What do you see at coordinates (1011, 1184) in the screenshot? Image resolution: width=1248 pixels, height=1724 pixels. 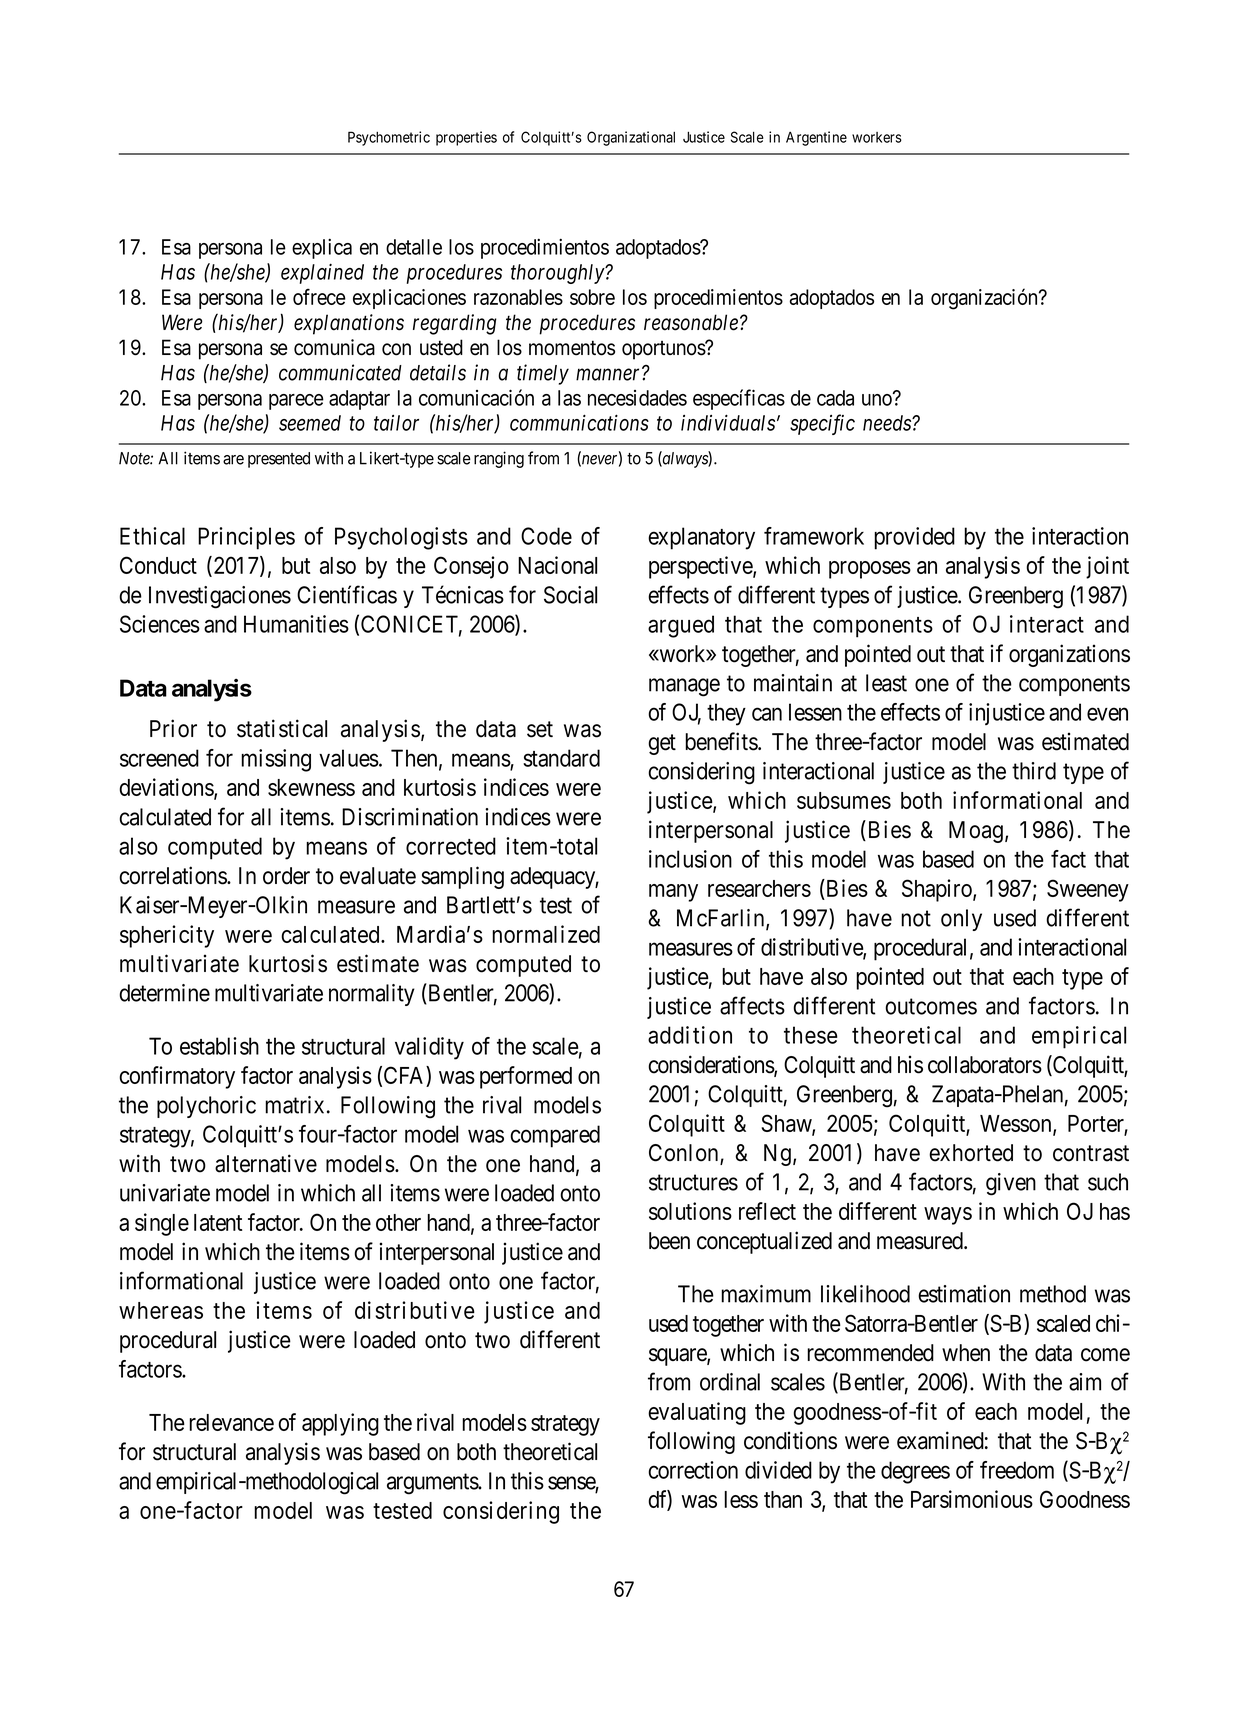 I see `given` at bounding box center [1011, 1184].
